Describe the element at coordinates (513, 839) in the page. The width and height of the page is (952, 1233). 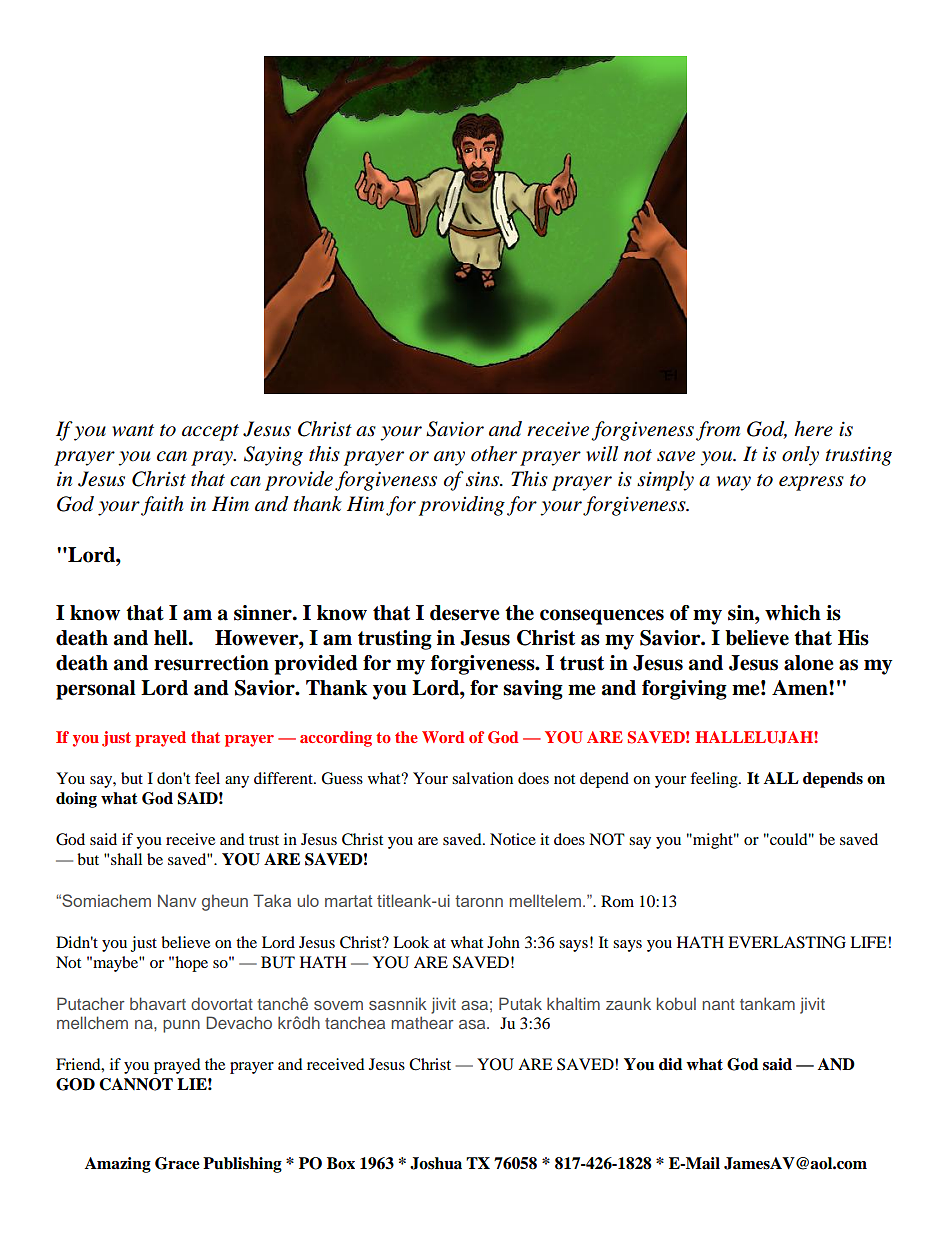
I see `Notice` at that location.
